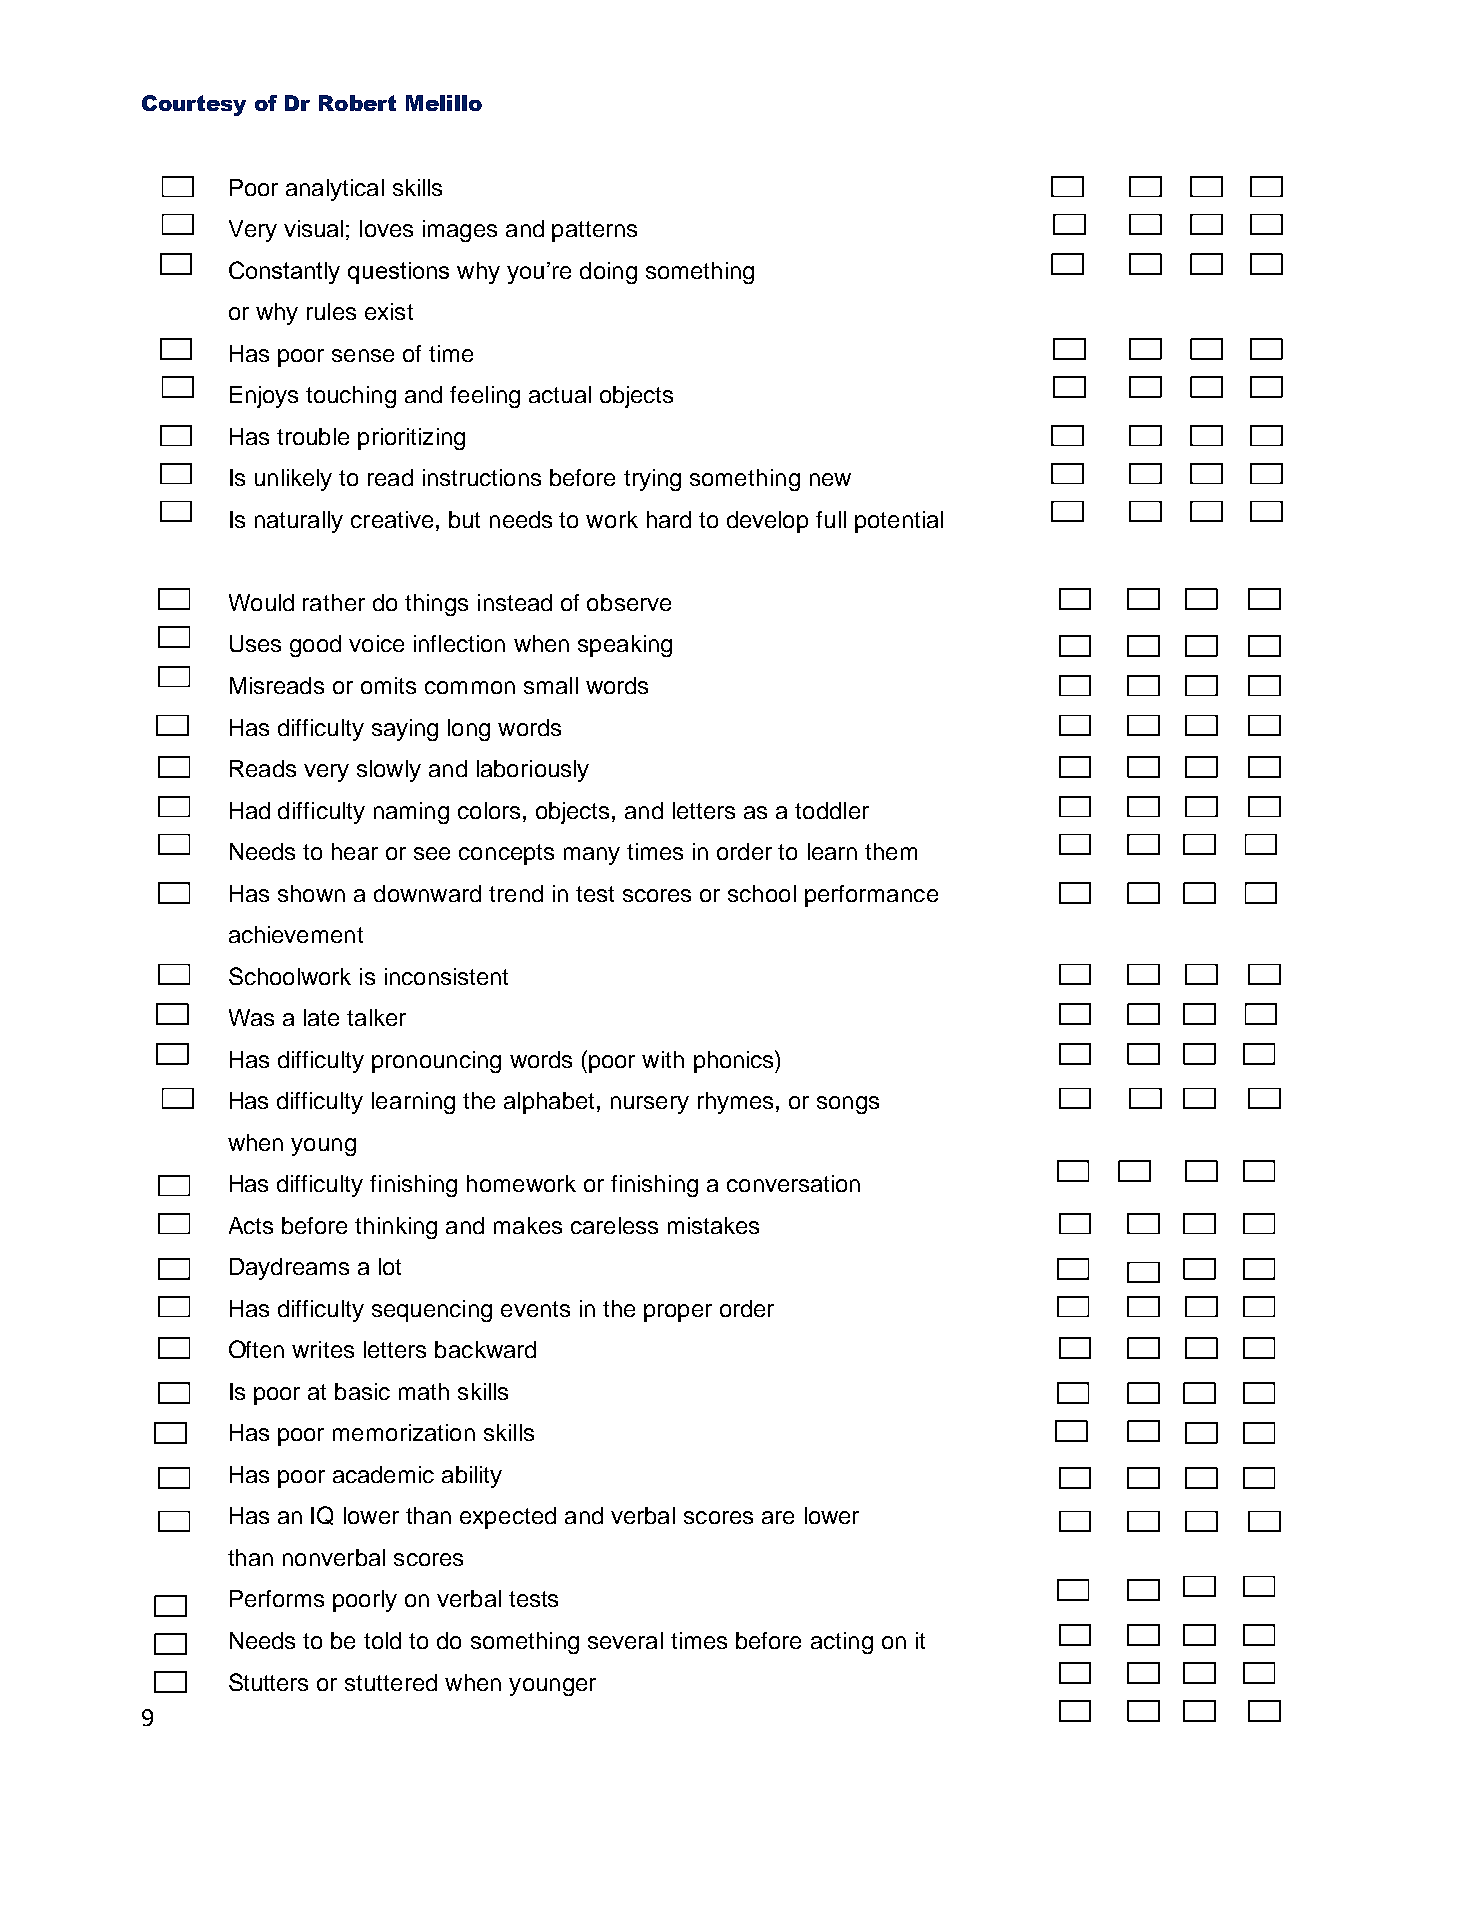 The width and height of the image is (1473, 1906). I want to click on analytical, so click(335, 190).
